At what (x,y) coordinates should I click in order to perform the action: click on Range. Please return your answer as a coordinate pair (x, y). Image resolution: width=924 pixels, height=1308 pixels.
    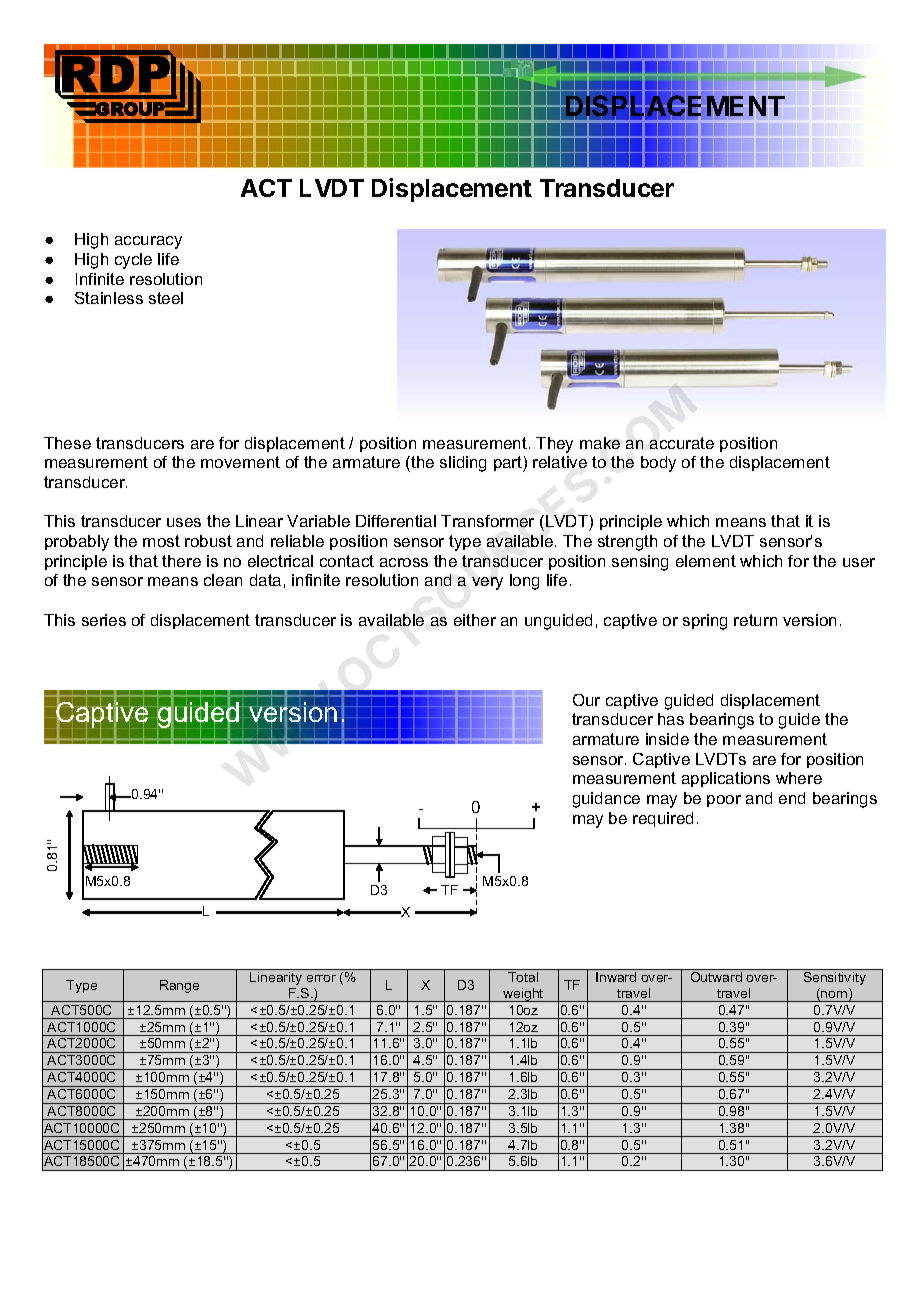
    Looking at the image, I should click on (179, 986).
